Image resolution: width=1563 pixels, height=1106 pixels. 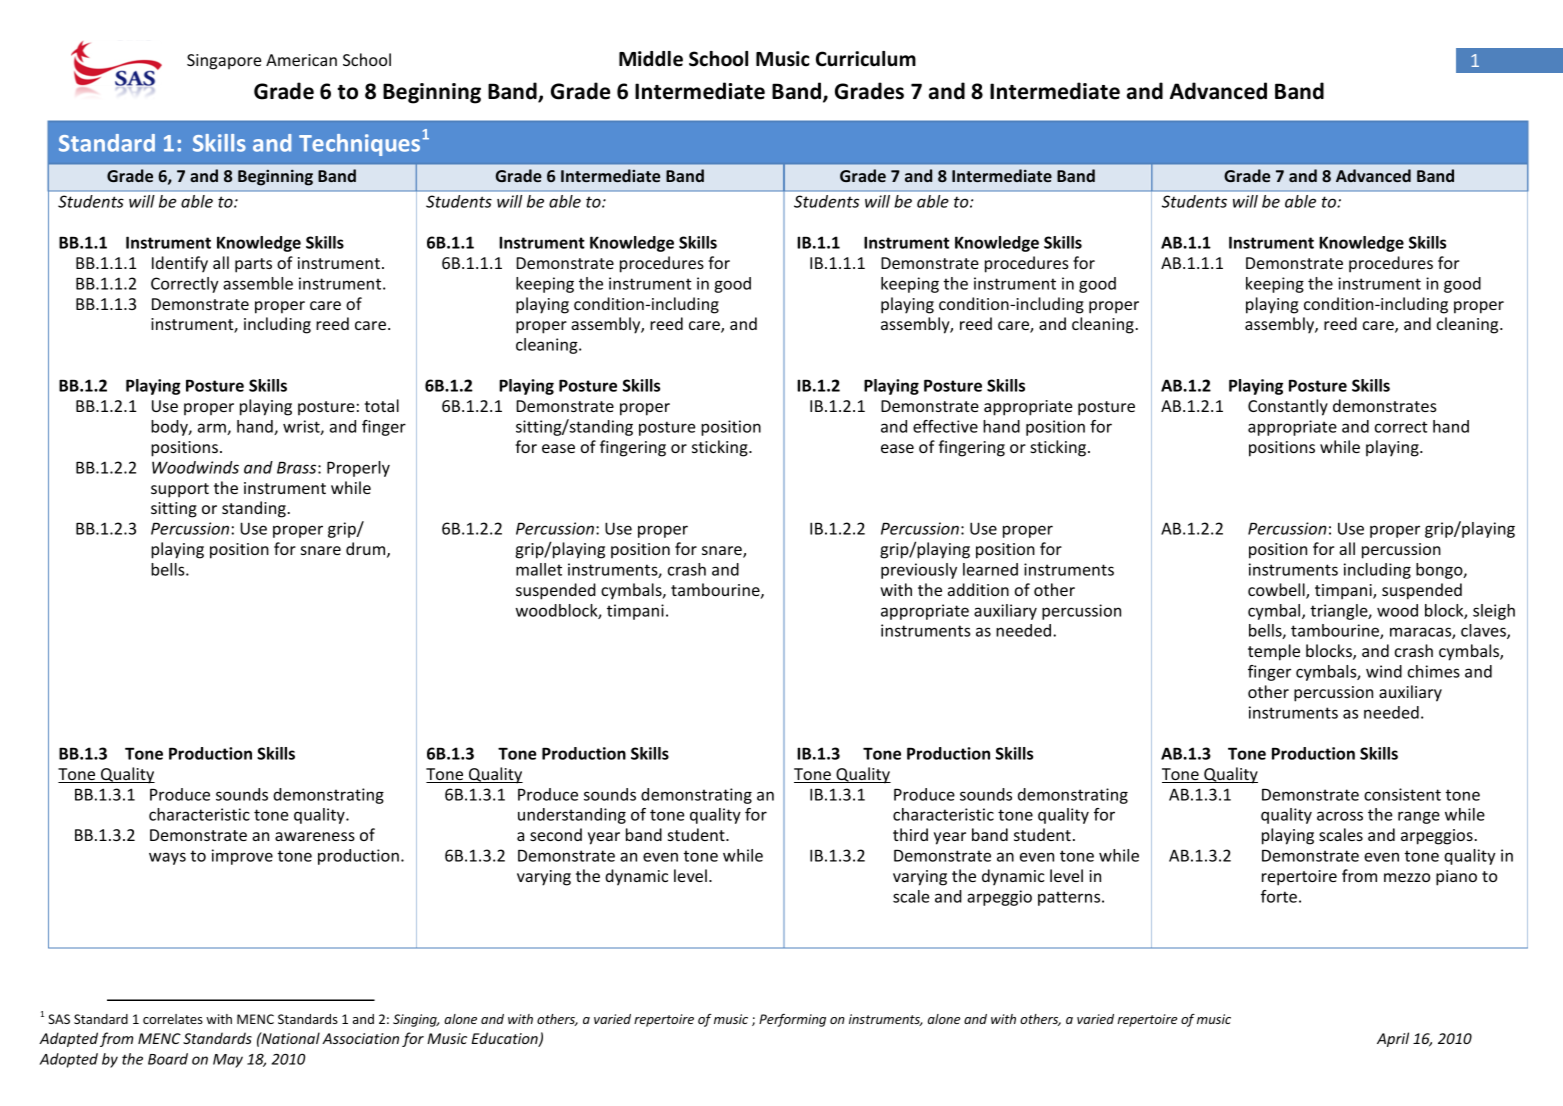 What do you see at coordinates (1288, 407) in the image?
I see `Constantly` at bounding box center [1288, 407].
